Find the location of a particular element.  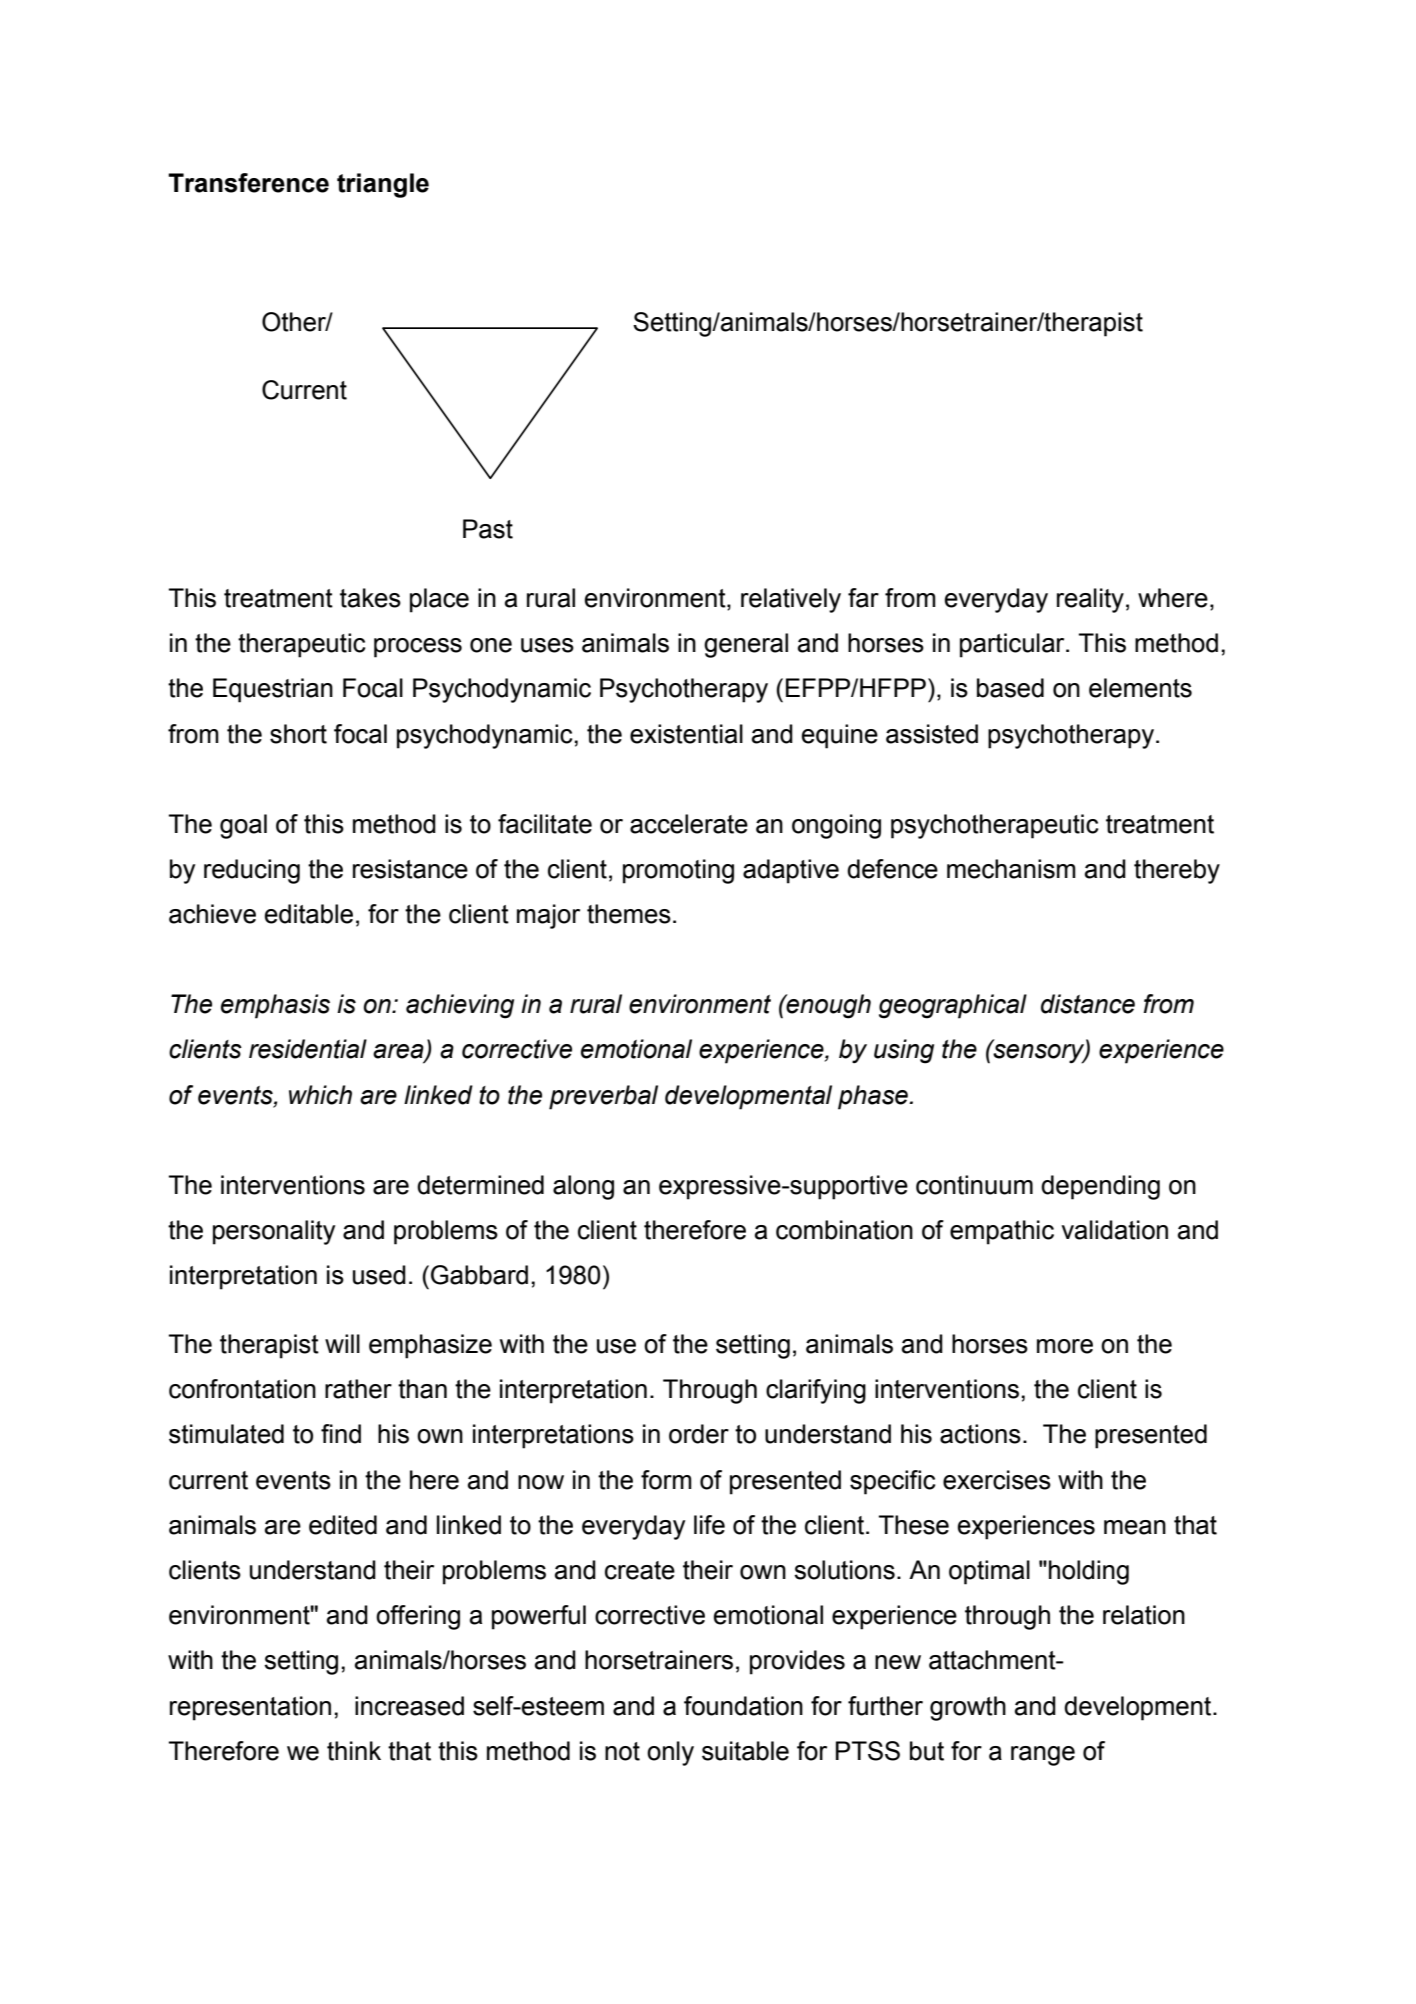

triangle is located at coordinates (383, 185).
